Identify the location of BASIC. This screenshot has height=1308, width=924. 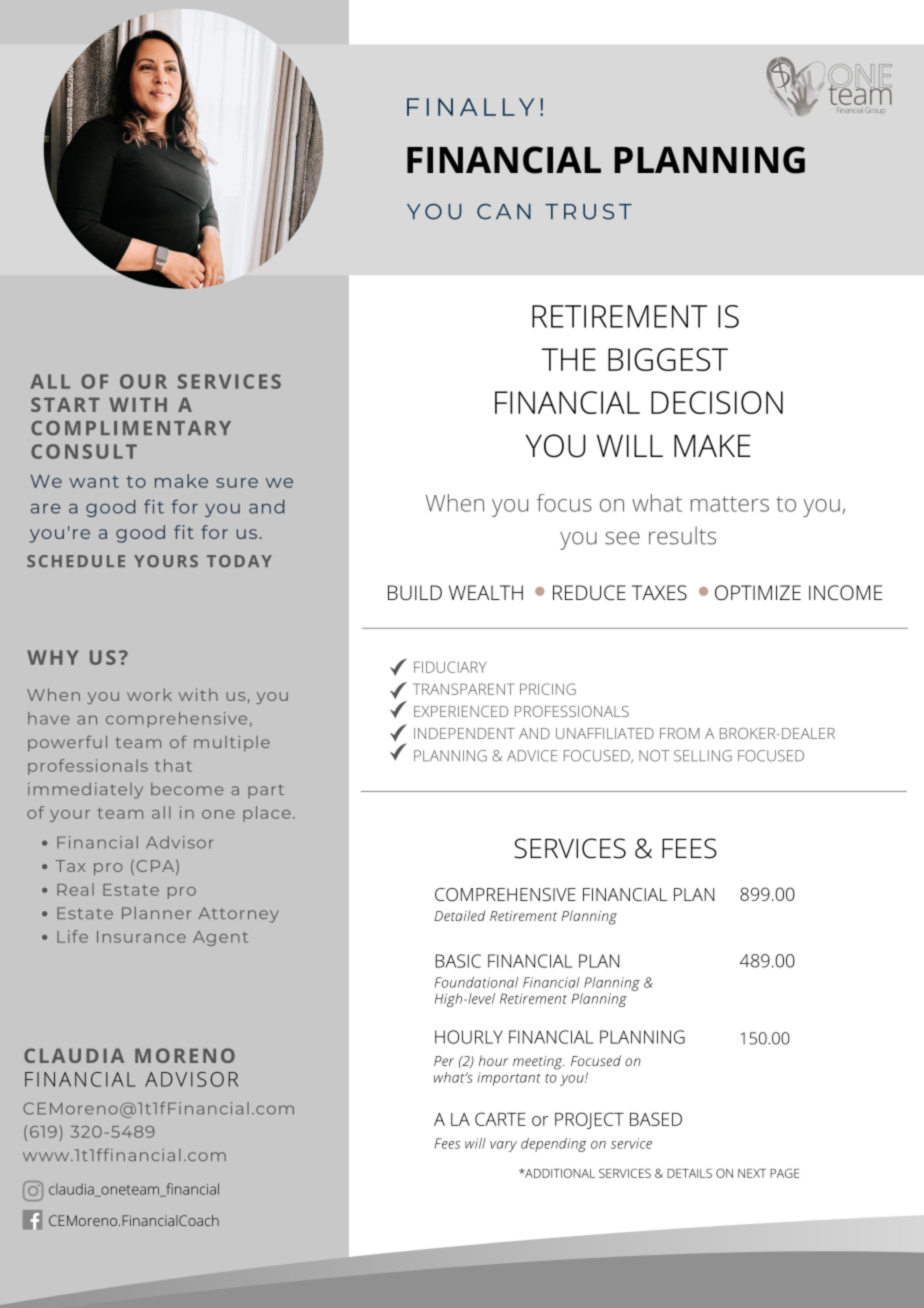
(458, 961).
